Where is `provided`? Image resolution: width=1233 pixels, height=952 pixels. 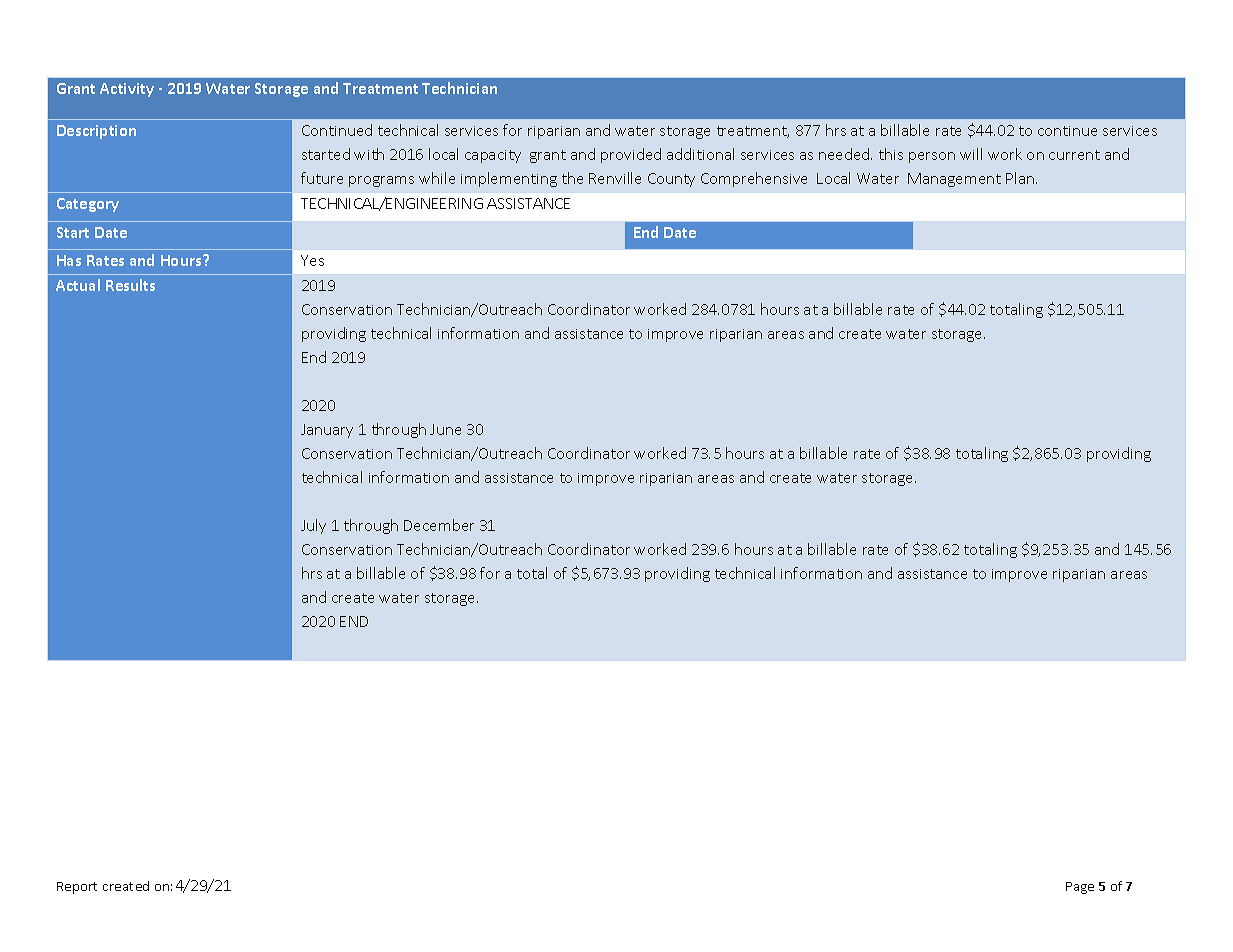
provided is located at coordinates (631, 155).
